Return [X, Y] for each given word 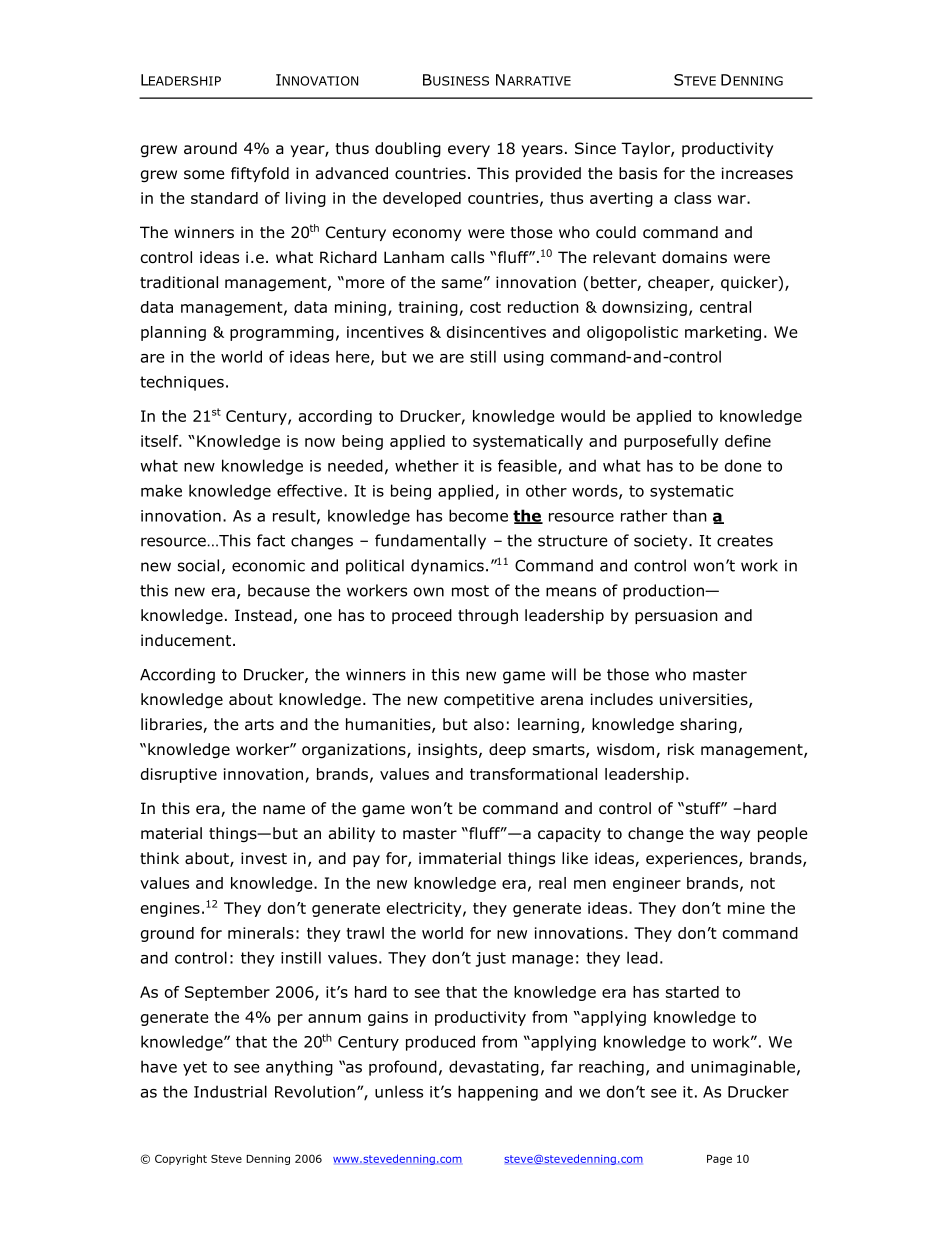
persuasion [676, 616]
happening [498, 1093]
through [488, 616]
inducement [187, 640]
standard [224, 198]
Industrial [230, 1091]
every [469, 151]
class [692, 198]
